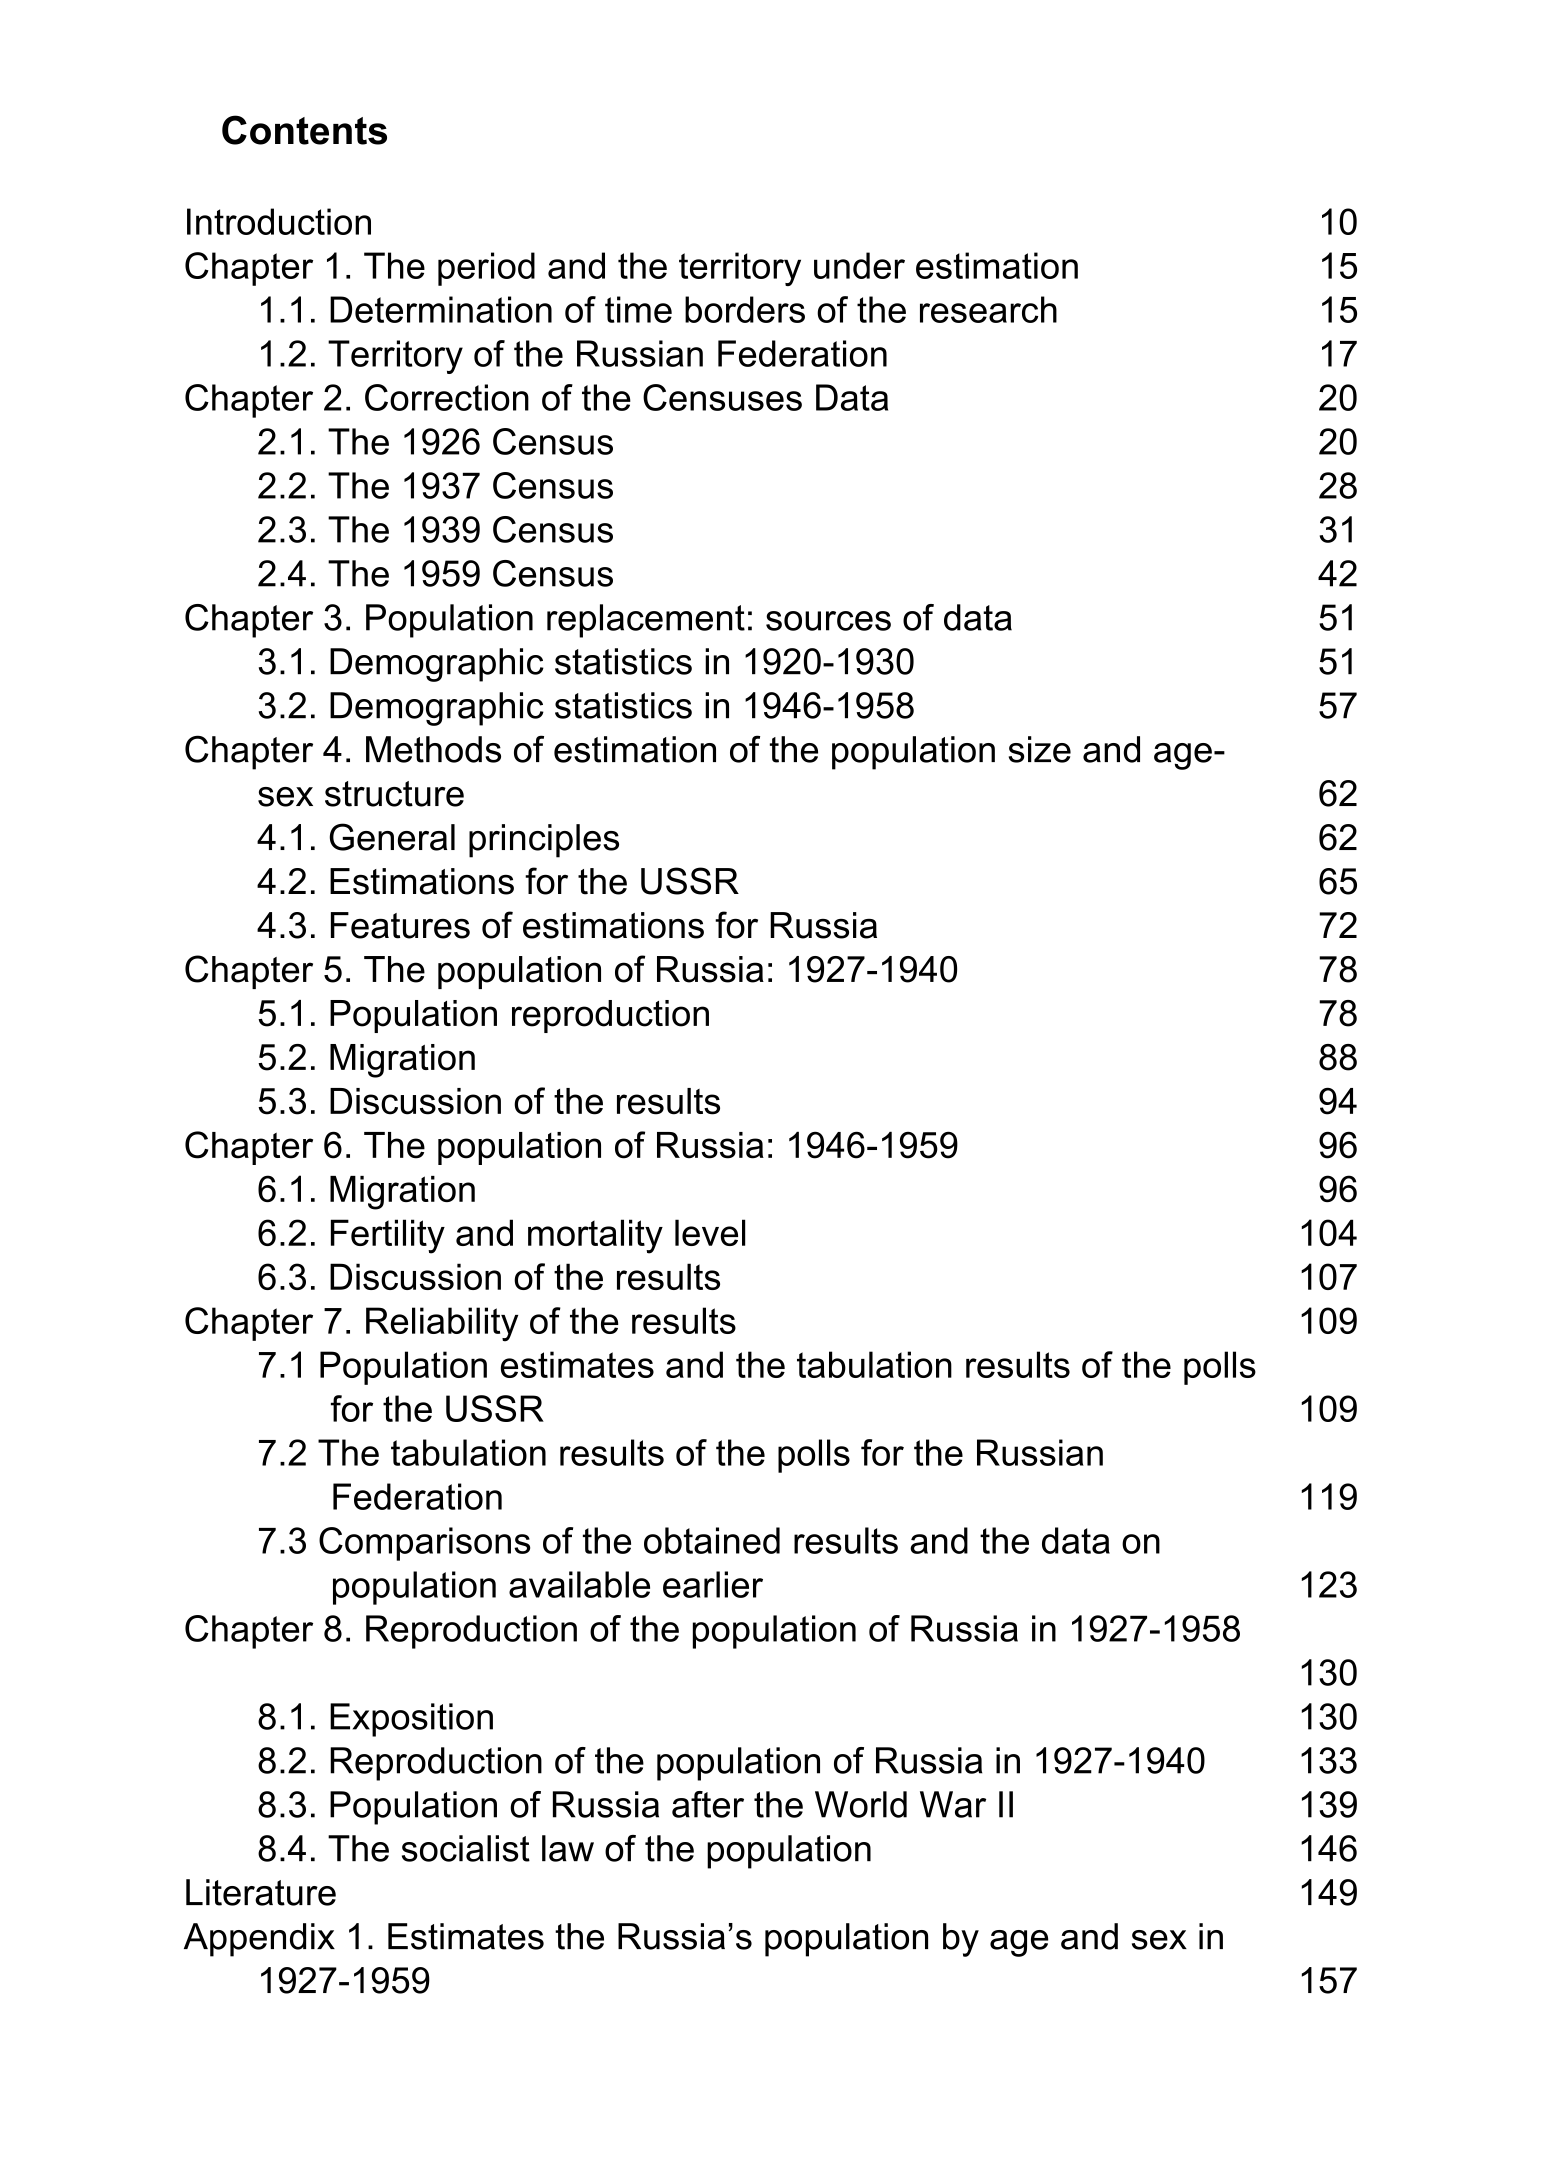  Describe the element at coordinates (261, 1892) in the image. I see `Literature` at that location.
